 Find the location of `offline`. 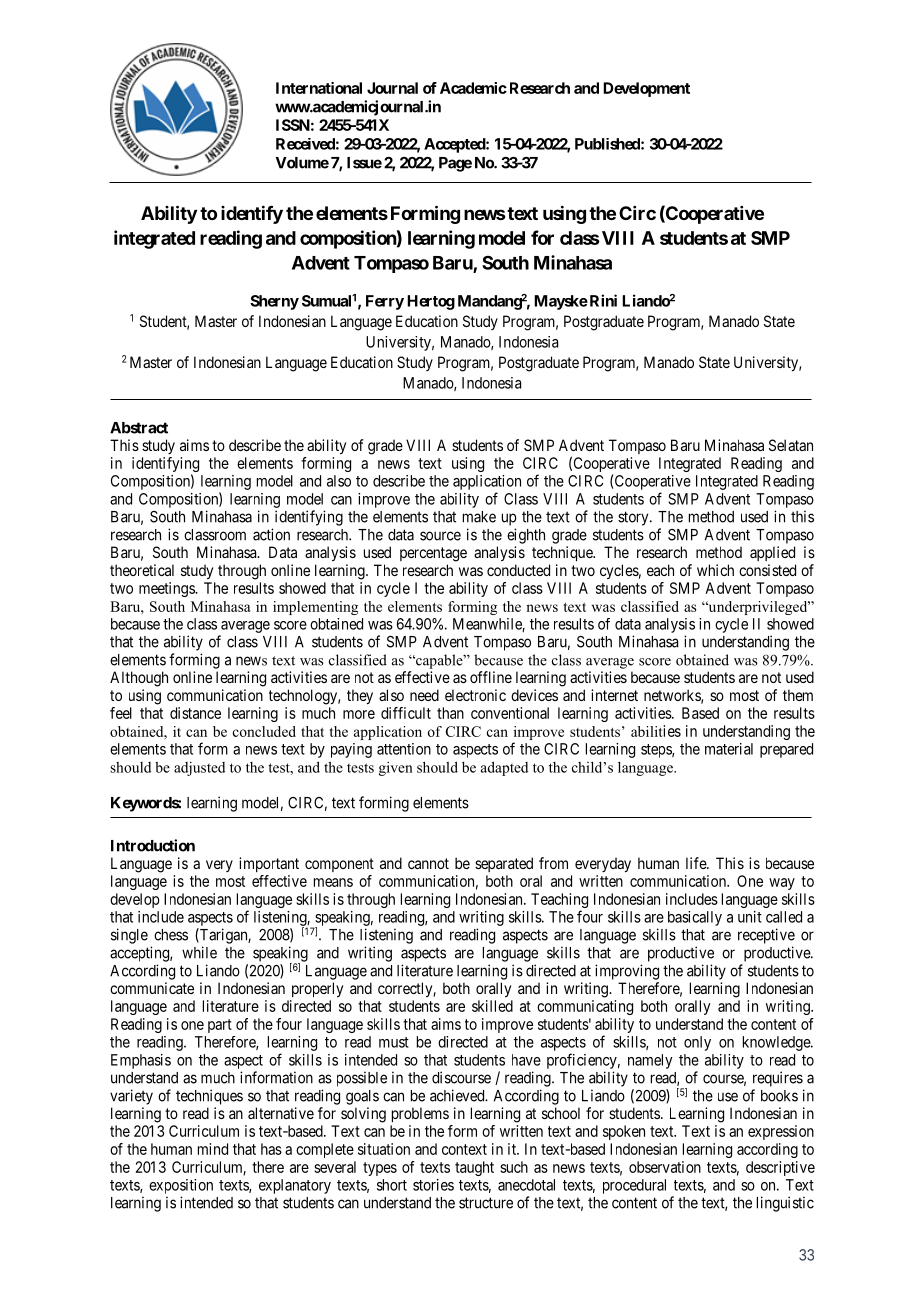

offline is located at coordinates (491, 677).
